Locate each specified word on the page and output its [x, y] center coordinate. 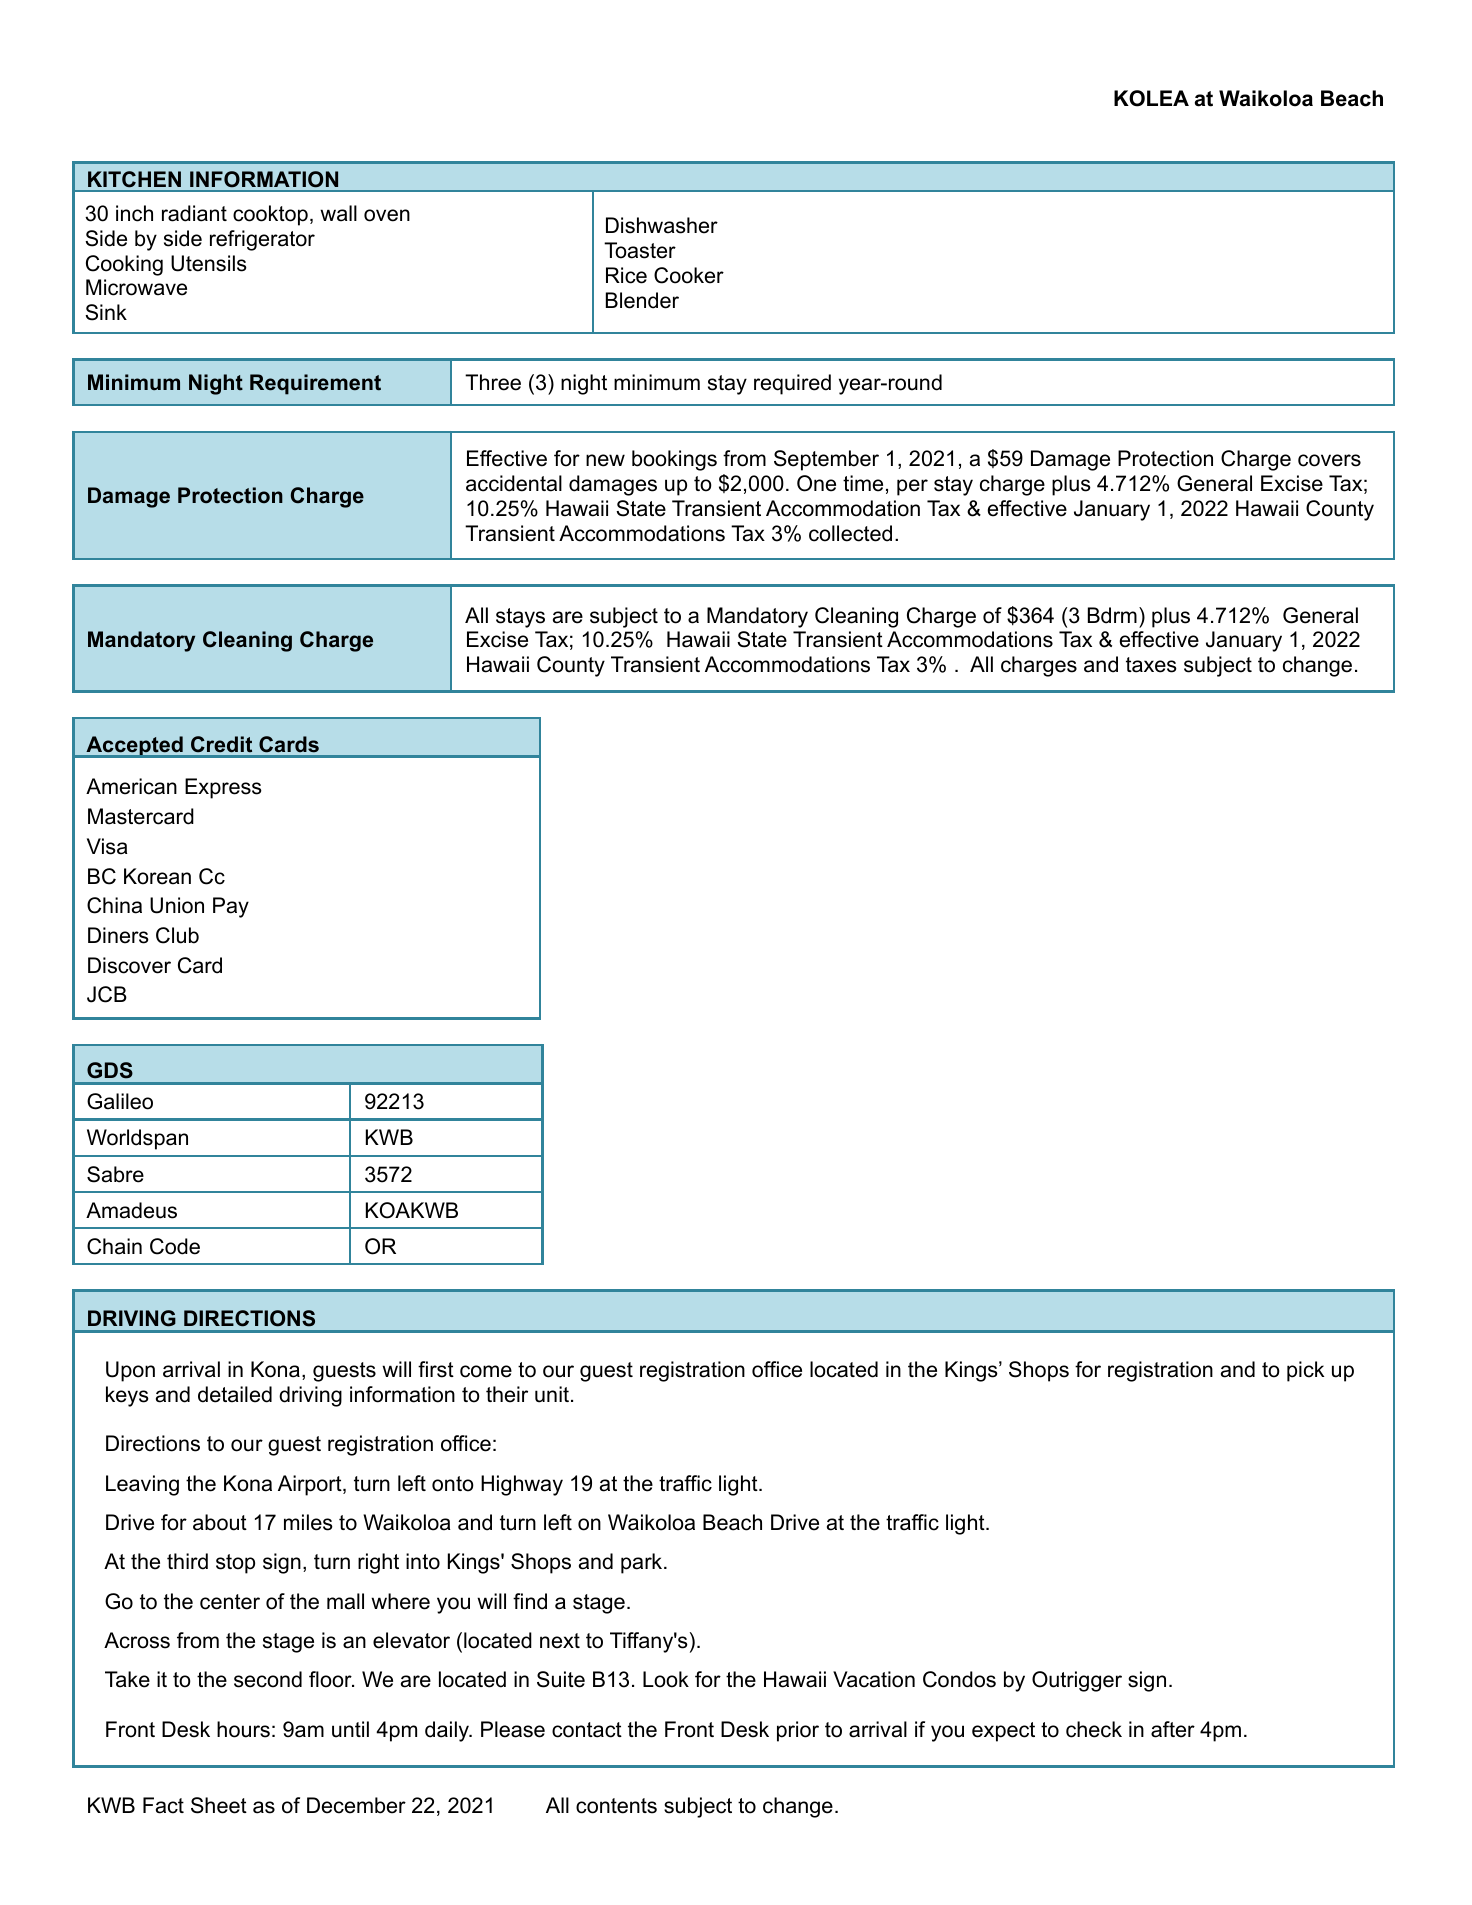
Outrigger [1077, 1681]
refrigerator [262, 240]
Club [177, 935]
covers [1329, 460]
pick [1305, 1371]
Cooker [689, 275]
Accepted [134, 747]
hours [243, 1729]
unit [552, 1394]
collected [850, 533]
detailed [235, 1394]
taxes [1151, 665]
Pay [231, 907]
